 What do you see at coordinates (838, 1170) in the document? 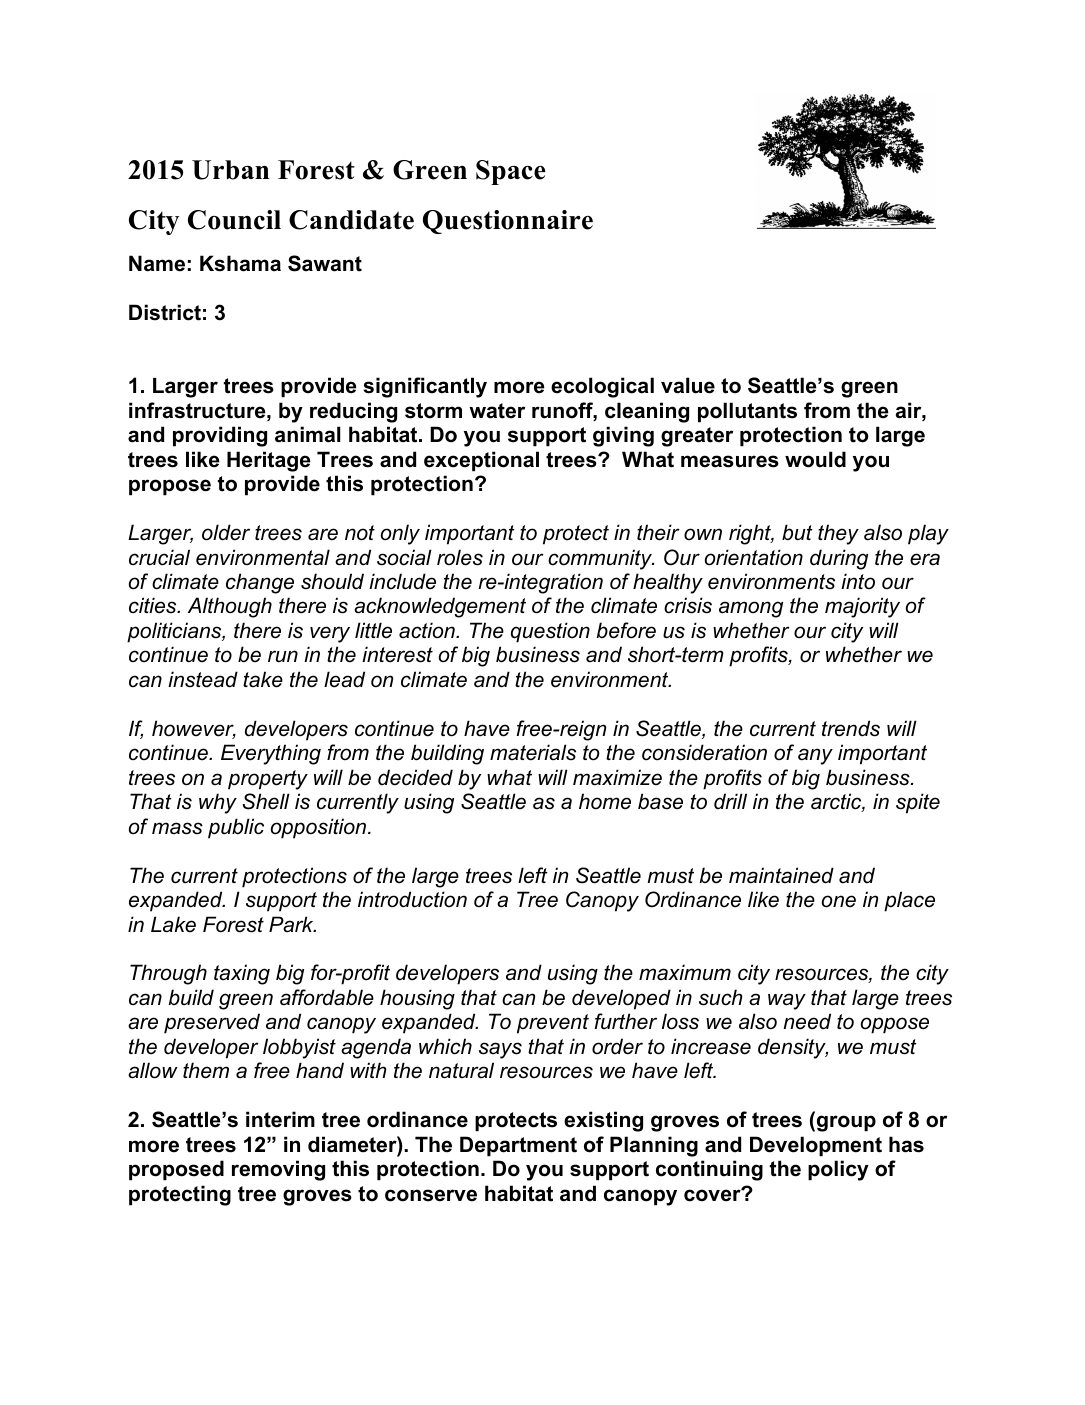
I see `policy` at bounding box center [838, 1170].
